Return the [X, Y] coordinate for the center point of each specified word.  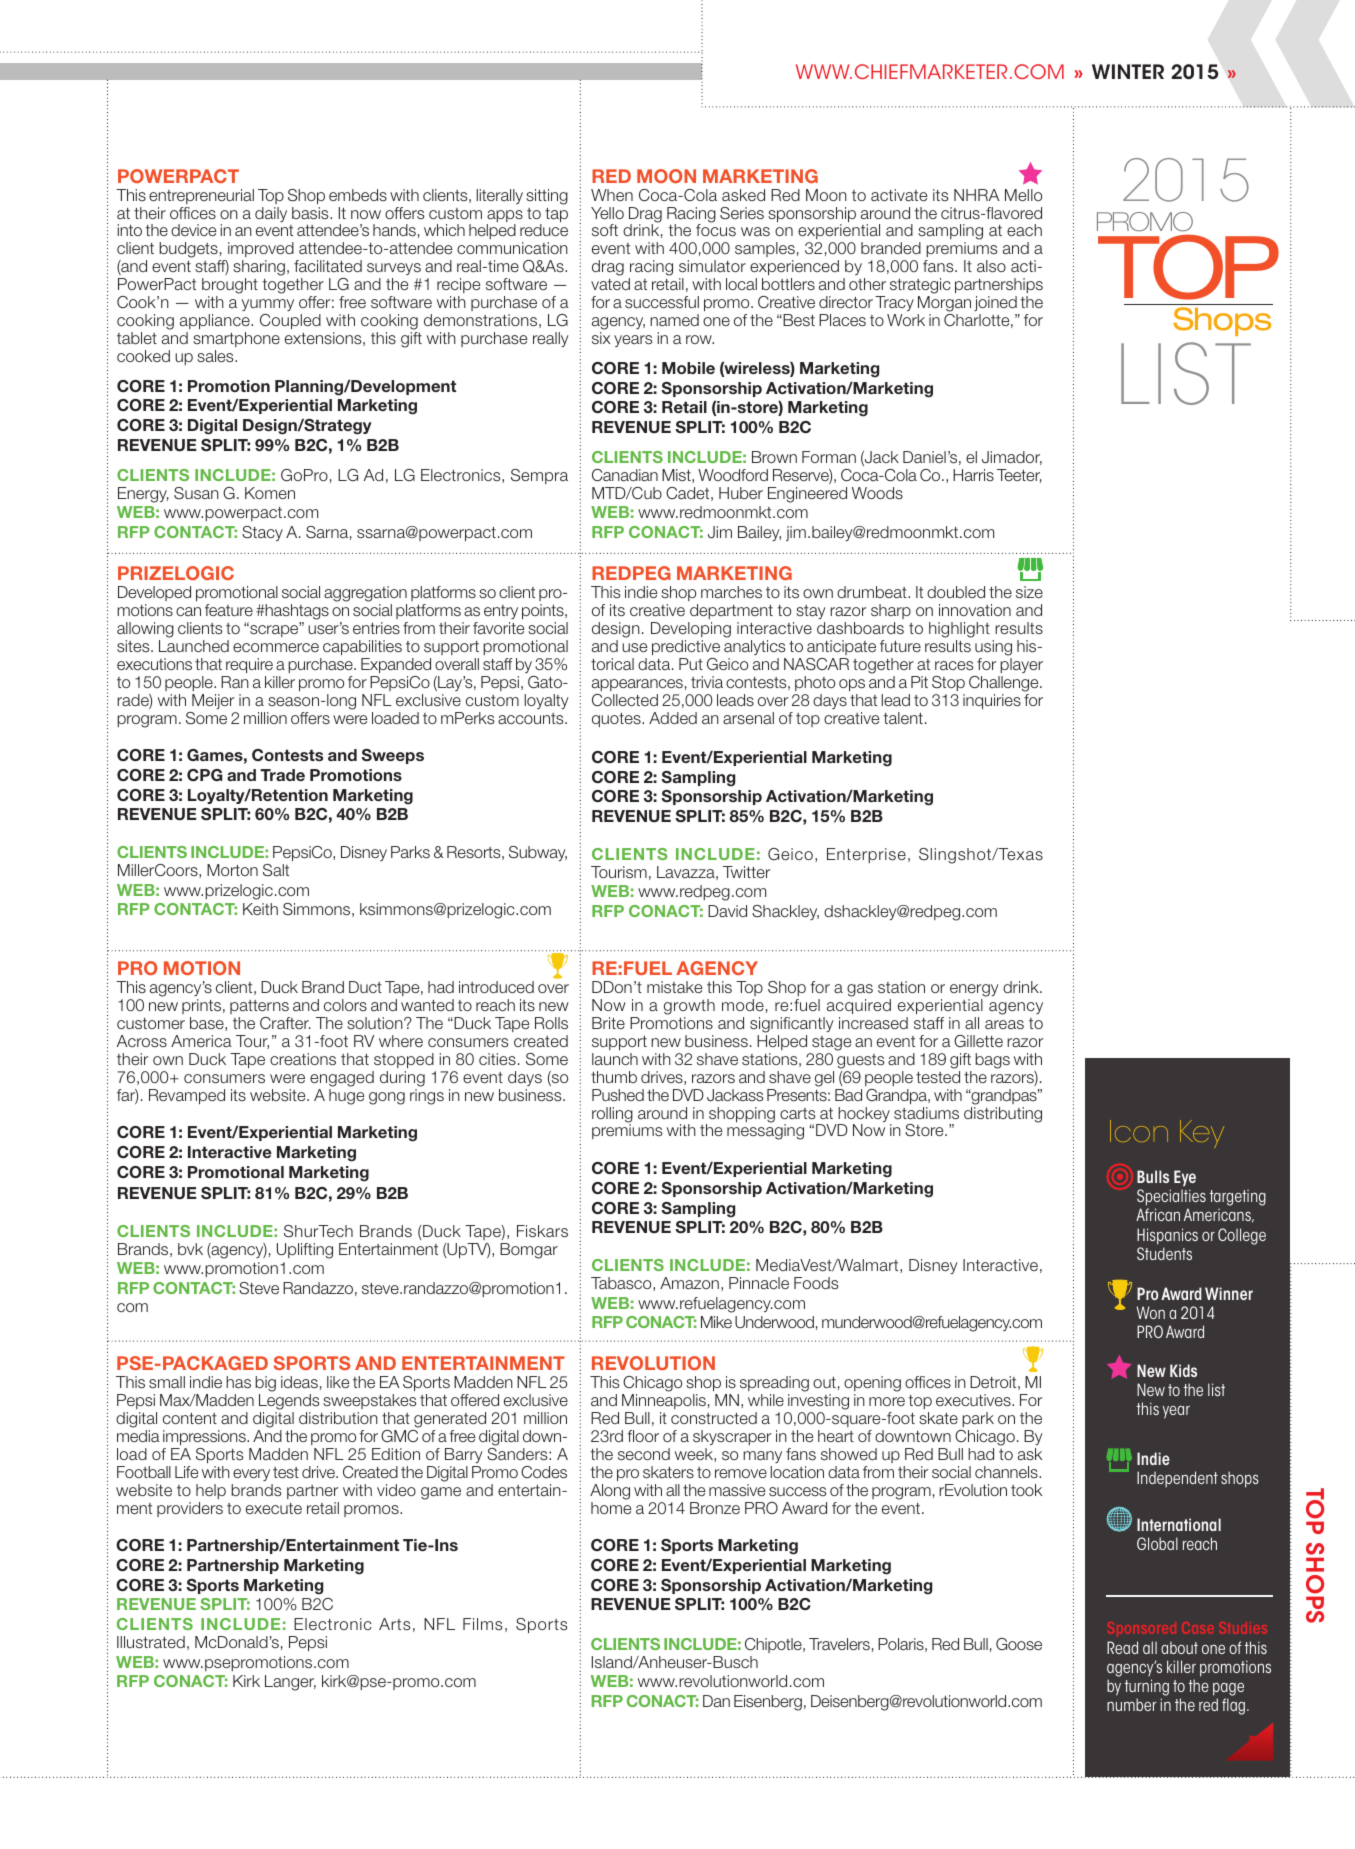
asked [743, 195]
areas [1004, 1024]
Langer [290, 1683]
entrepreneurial [201, 196]
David [727, 911]
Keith [260, 909]
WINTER [1128, 71]
